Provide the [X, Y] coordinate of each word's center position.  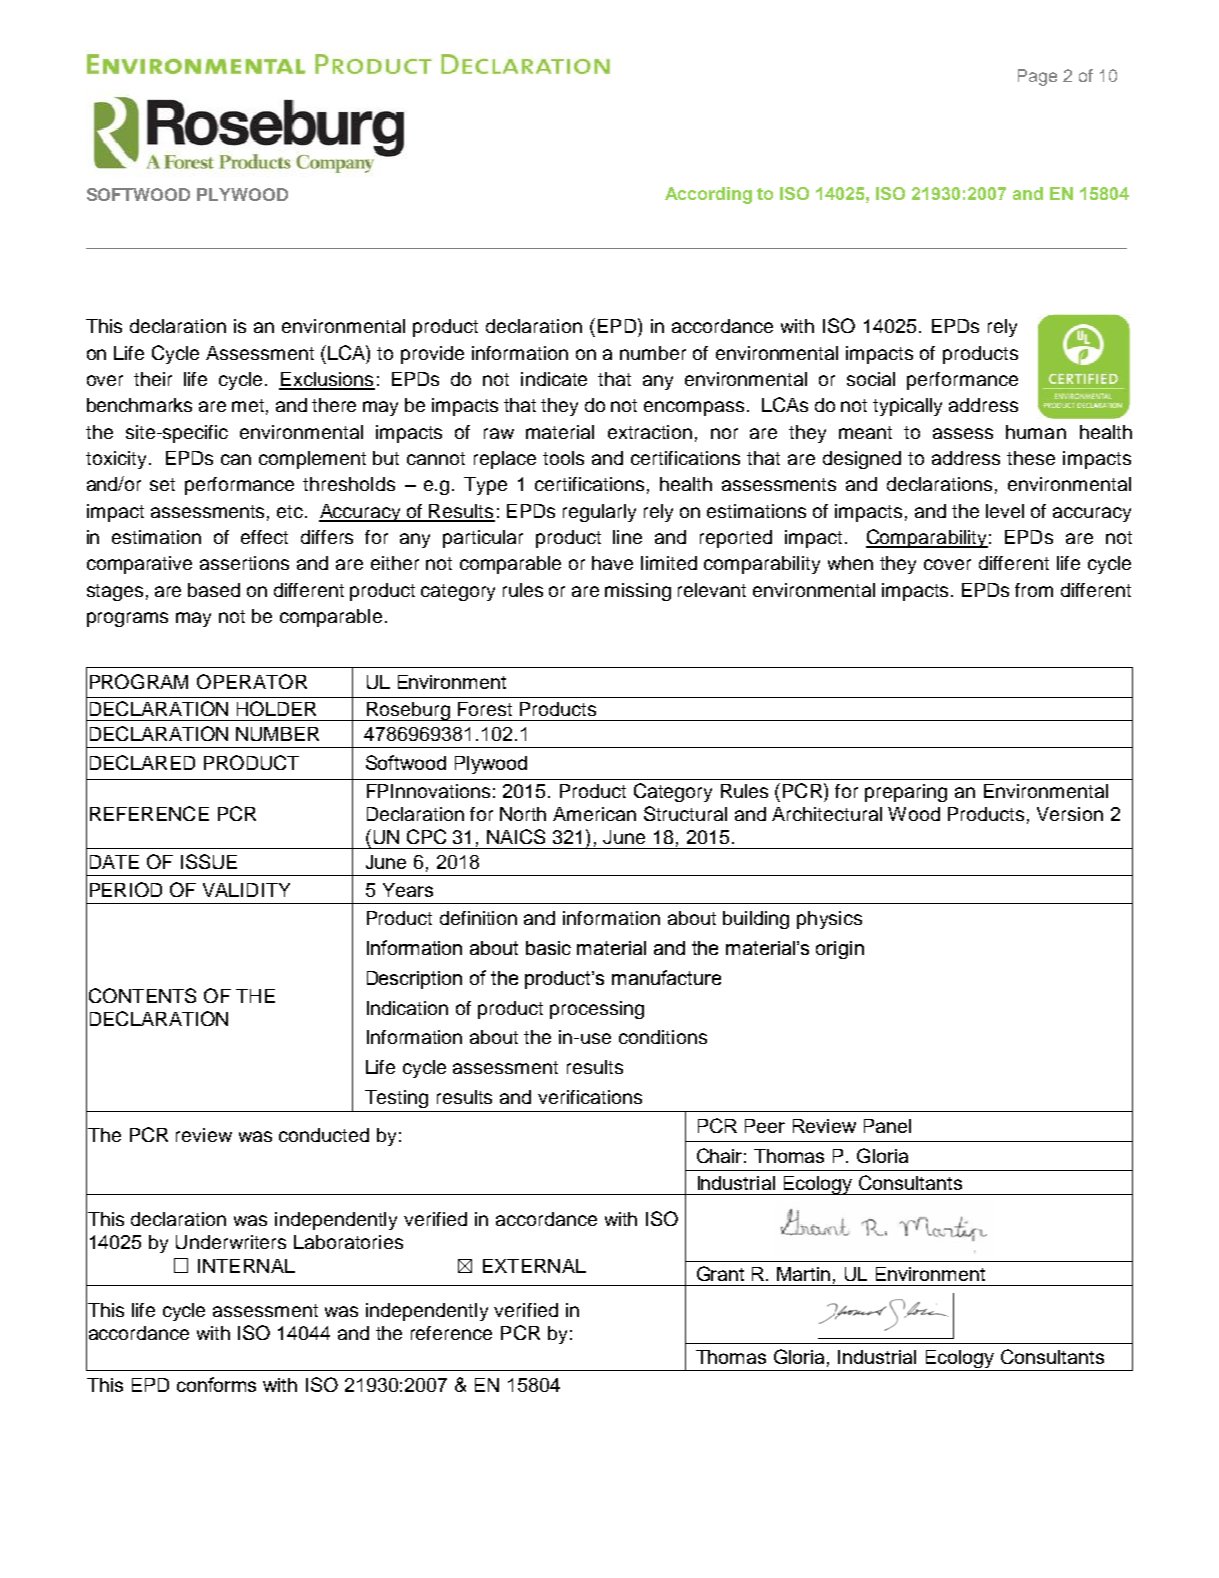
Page [1037, 77]
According [708, 195]
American [594, 814]
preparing [906, 793]
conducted [324, 1135]
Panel [887, 1126]
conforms [216, 1384]
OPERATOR [252, 681]
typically [907, 407]
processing [597, 1010]
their [153, 379]
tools [563, 458]
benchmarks [139, 405]
